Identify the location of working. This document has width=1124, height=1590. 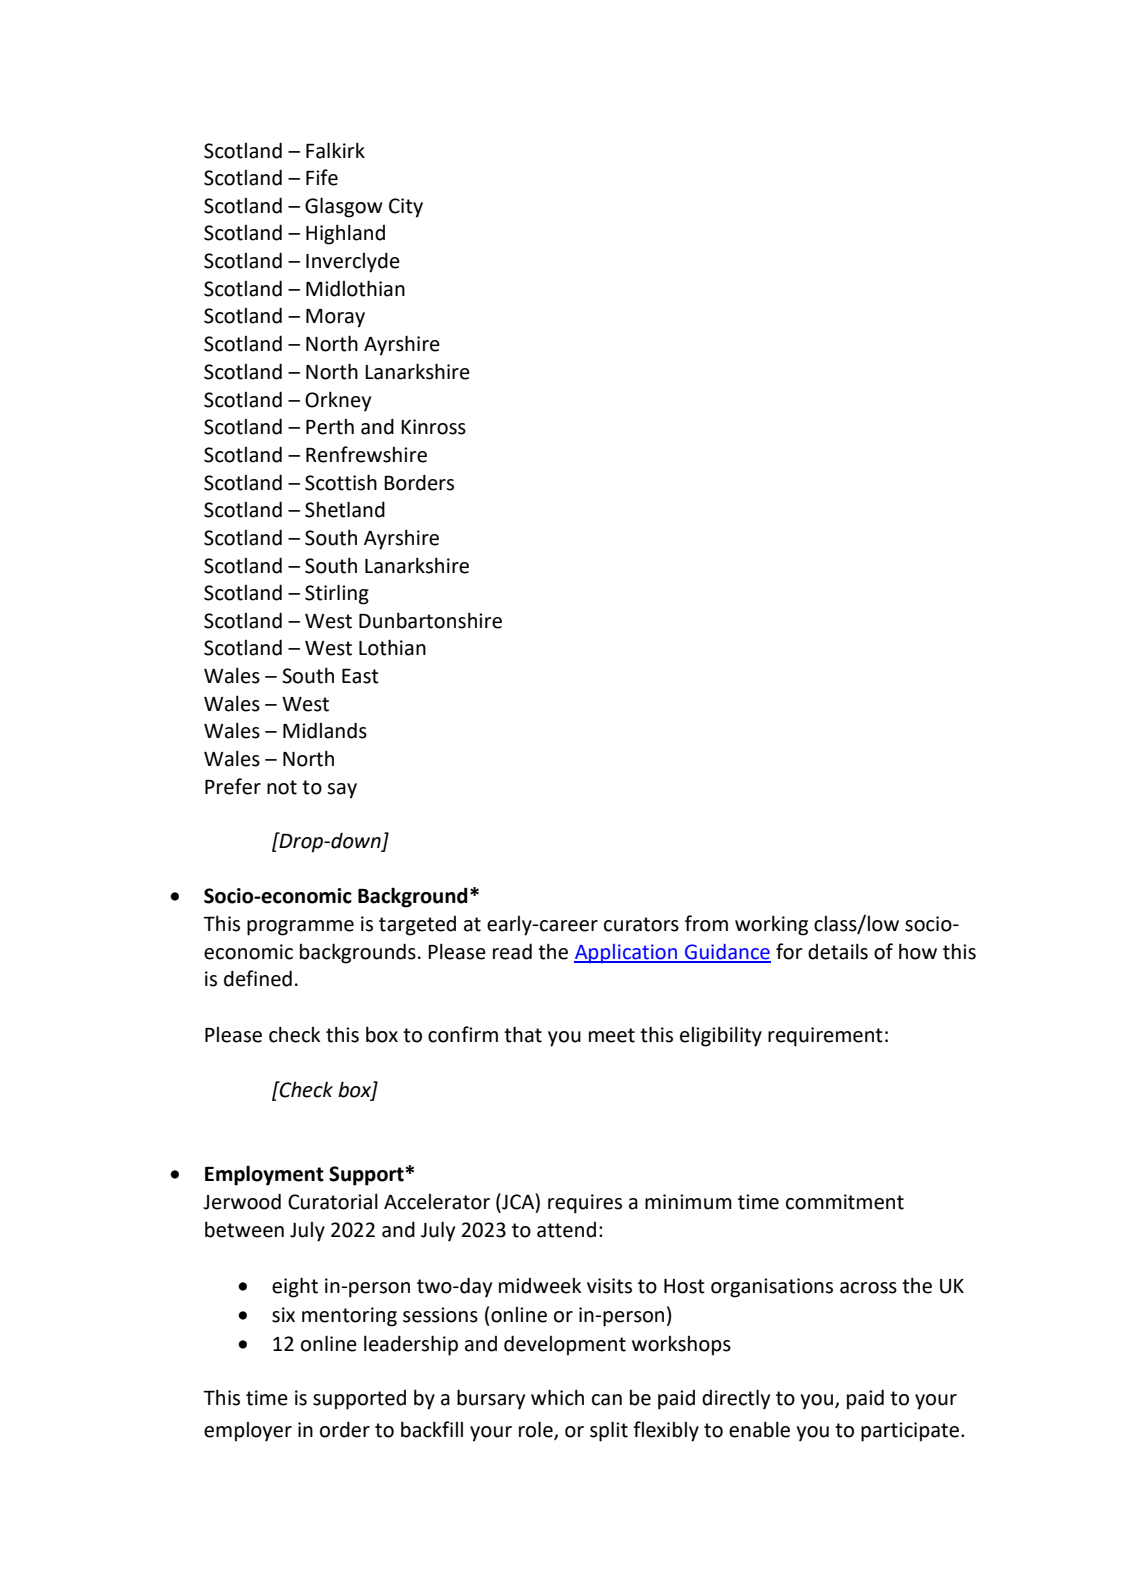
(771, 925).
